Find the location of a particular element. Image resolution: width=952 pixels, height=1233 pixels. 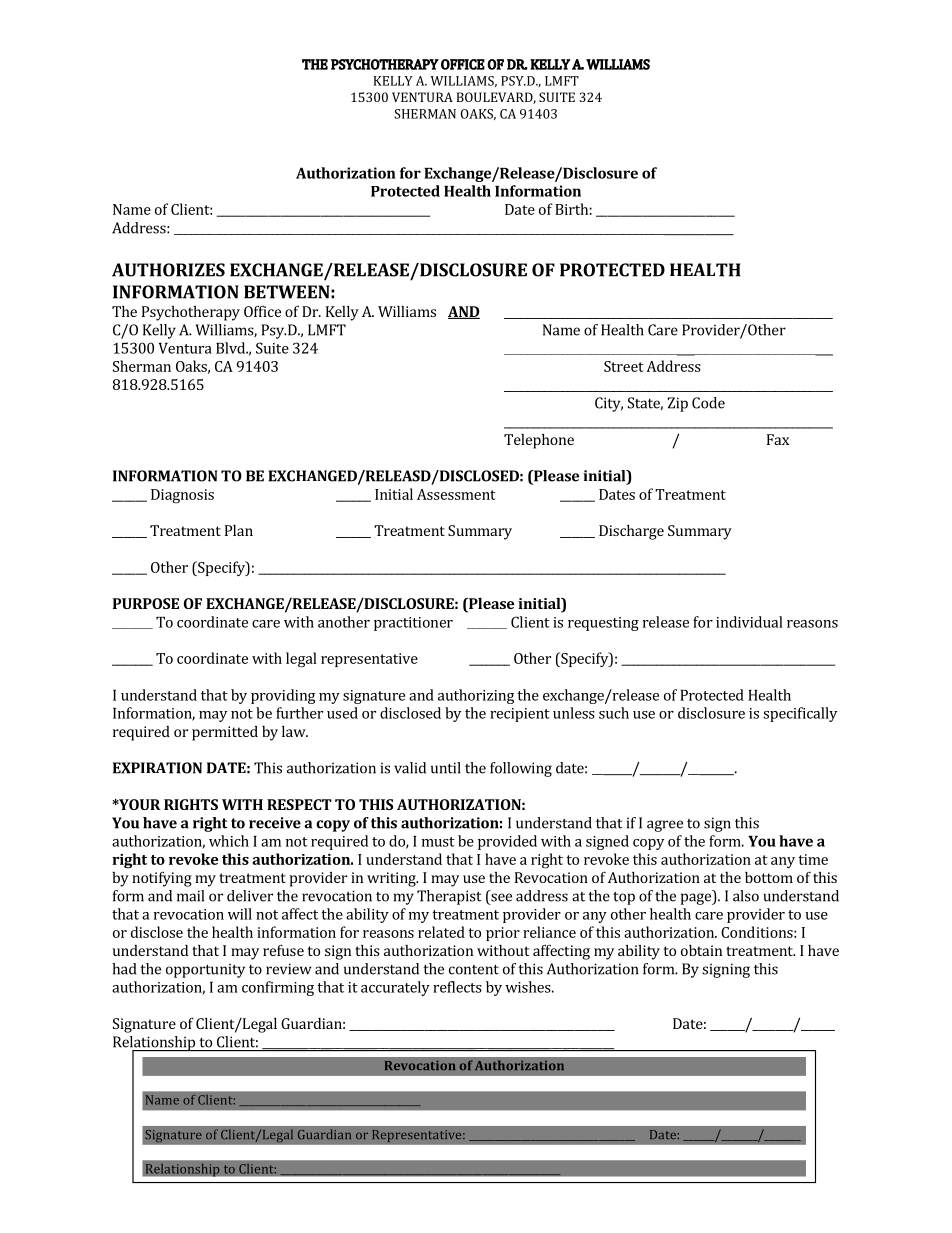

opportunity is located at coordinates (205, 970).
